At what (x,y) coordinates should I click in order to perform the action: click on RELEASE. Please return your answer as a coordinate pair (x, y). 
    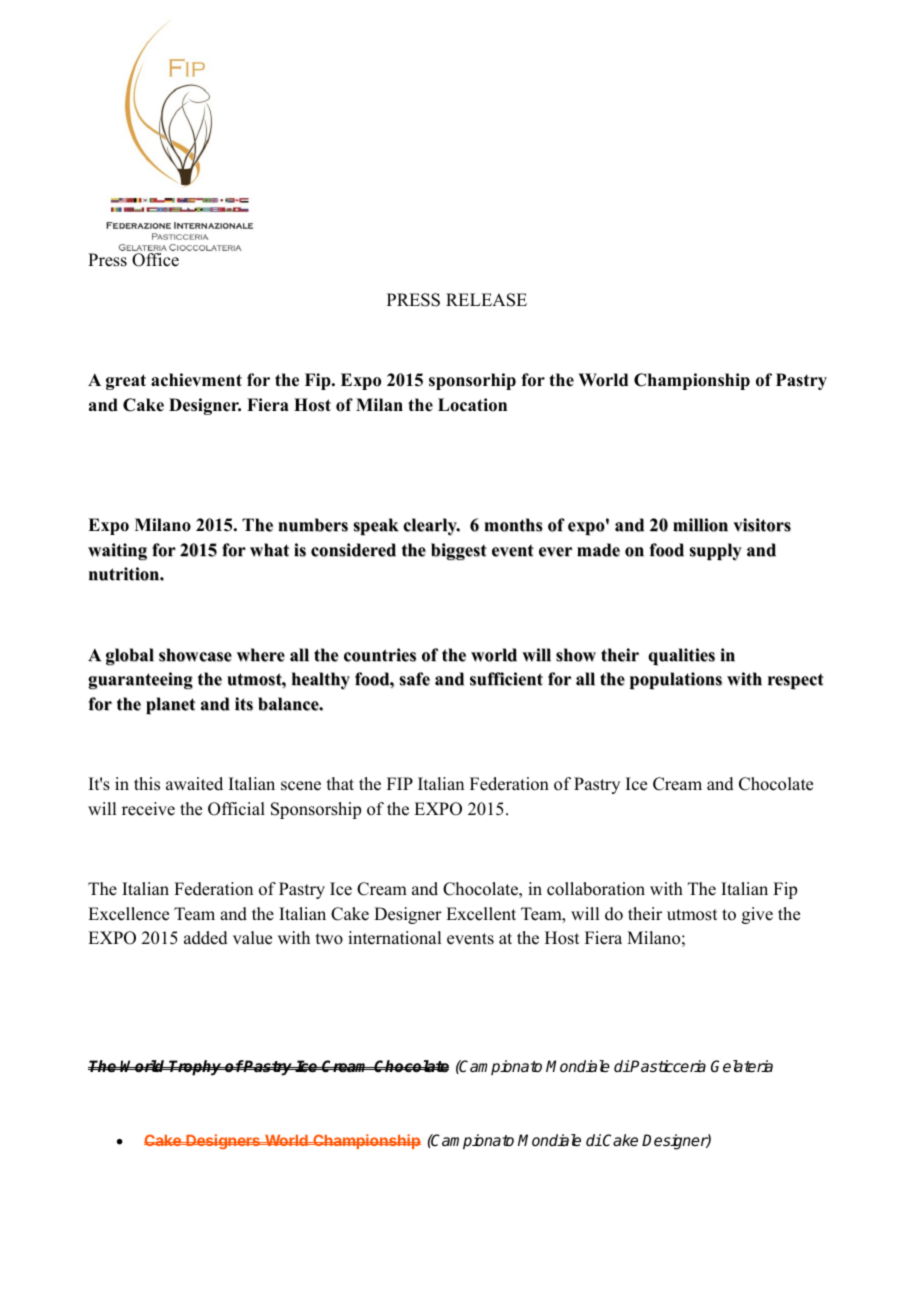
    Looking at the image, I should click on (486, 300).
